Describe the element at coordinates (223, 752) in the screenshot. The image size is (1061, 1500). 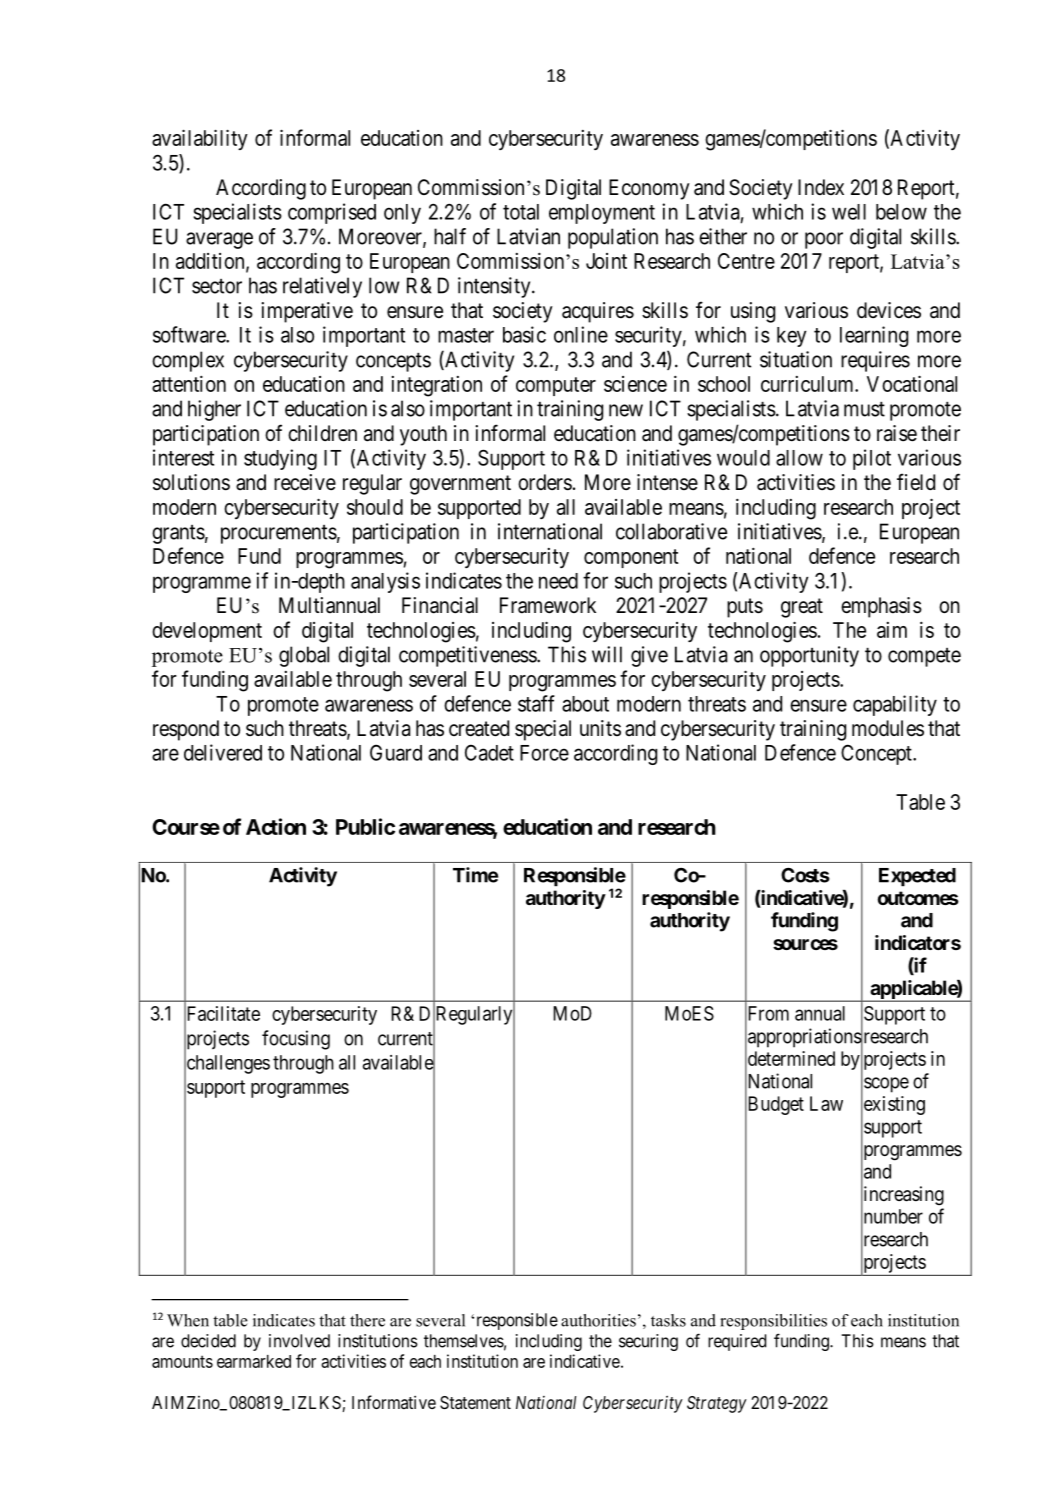
I see `delivered` at that location.
